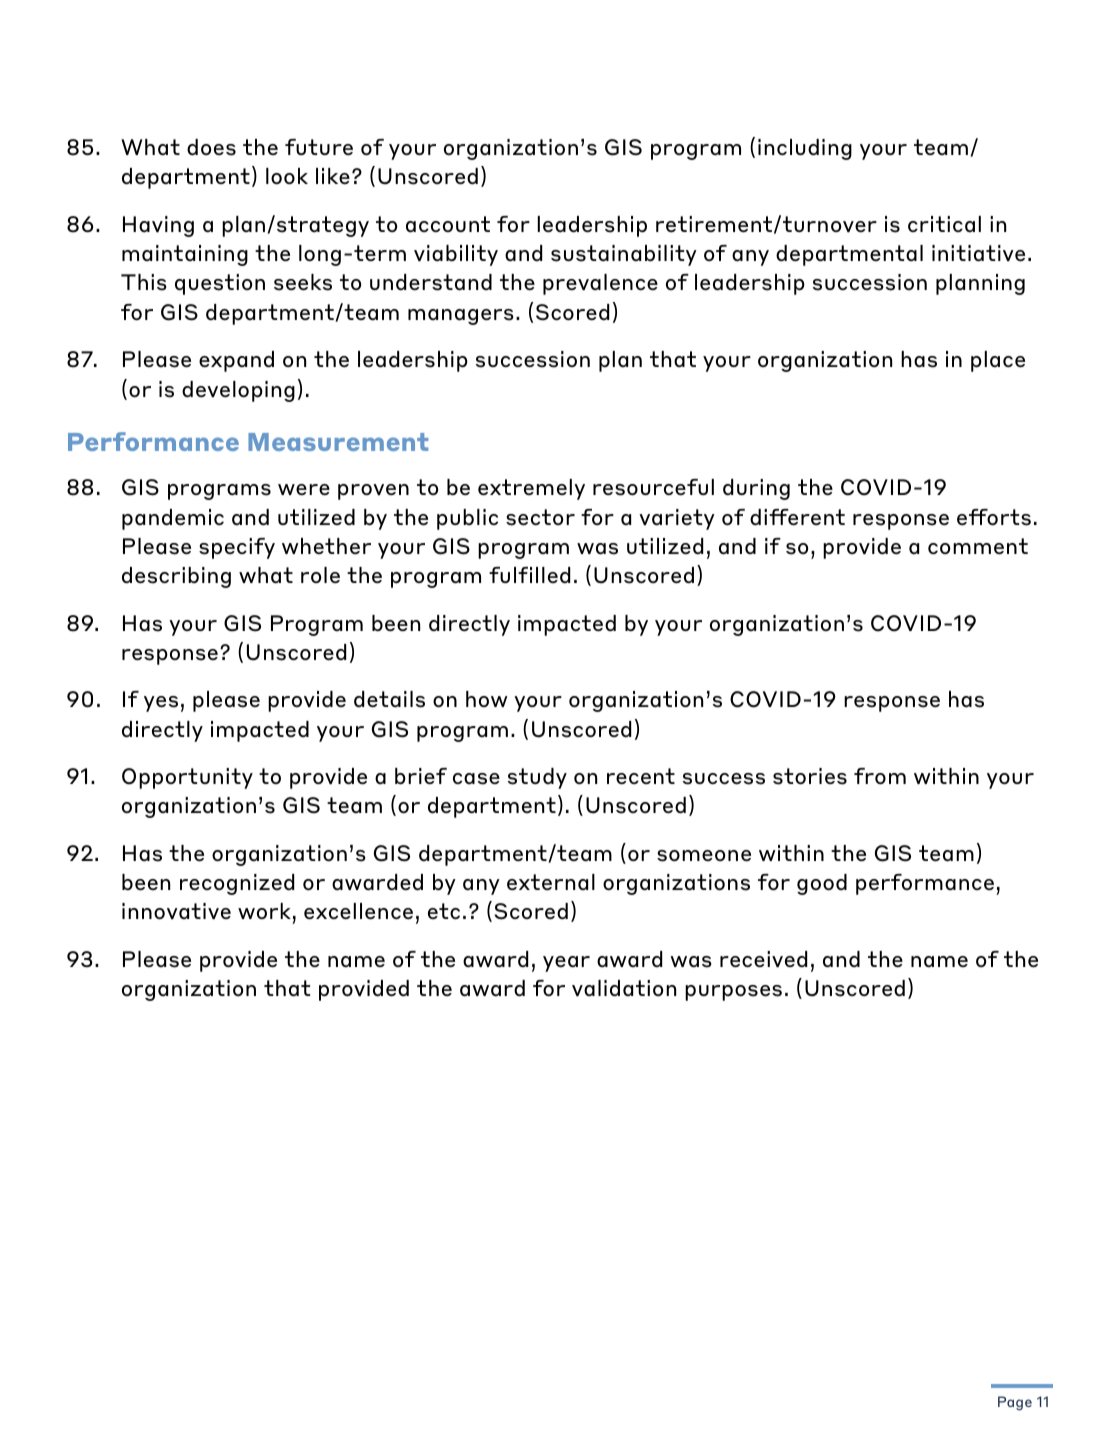 This image has height=1448, width=1119. I want to click on innovative, so click(176, 911).
